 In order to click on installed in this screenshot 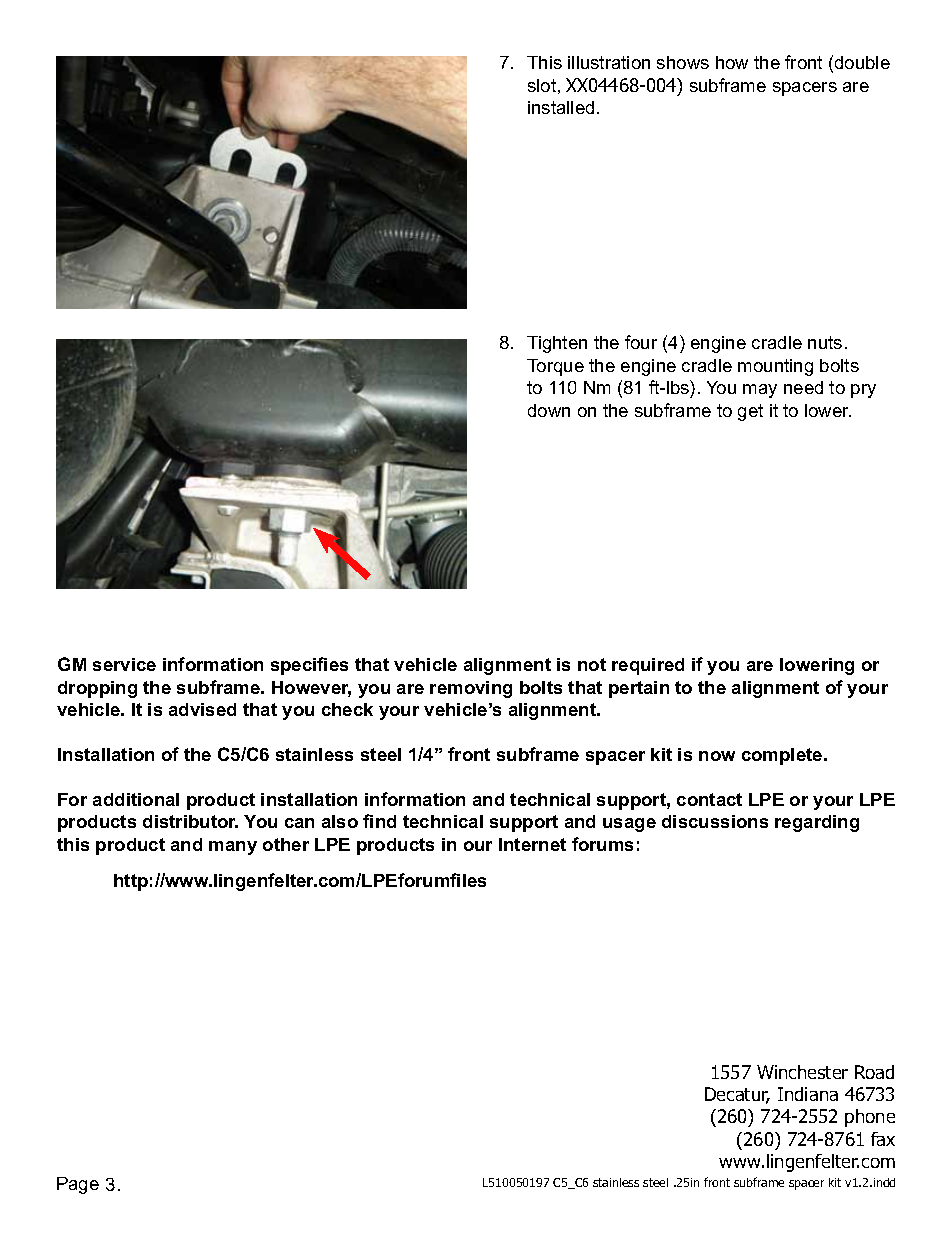, I will do `click(561, 107)`.
